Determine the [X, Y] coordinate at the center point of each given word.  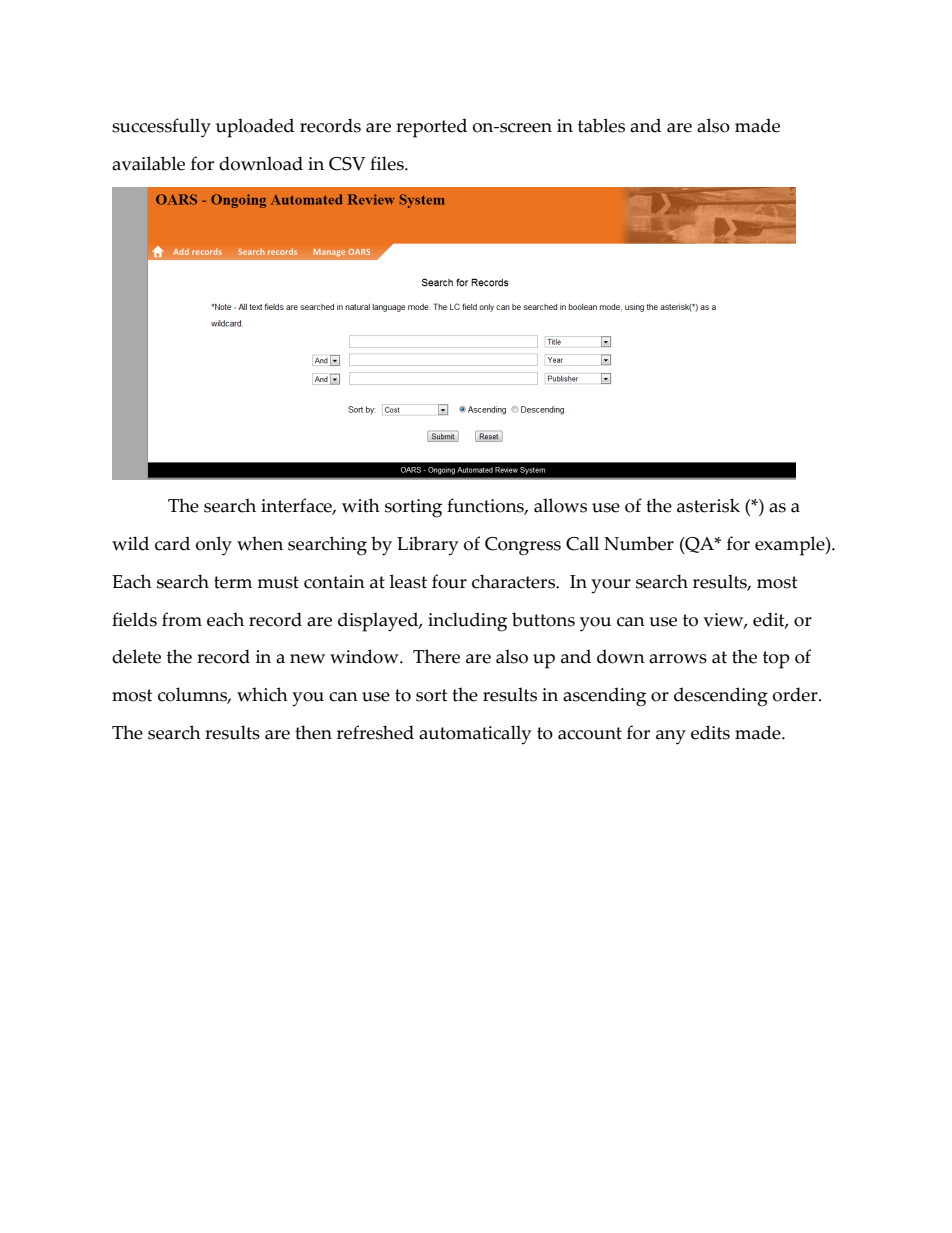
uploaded [255, 128]
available [148, 163]
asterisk [708, 505]
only [214, 546]
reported [431, 128]
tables [601, 125]
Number [639, 543]
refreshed [375, 732]
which [262, 694]
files [388, 163]
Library [427, 546]
